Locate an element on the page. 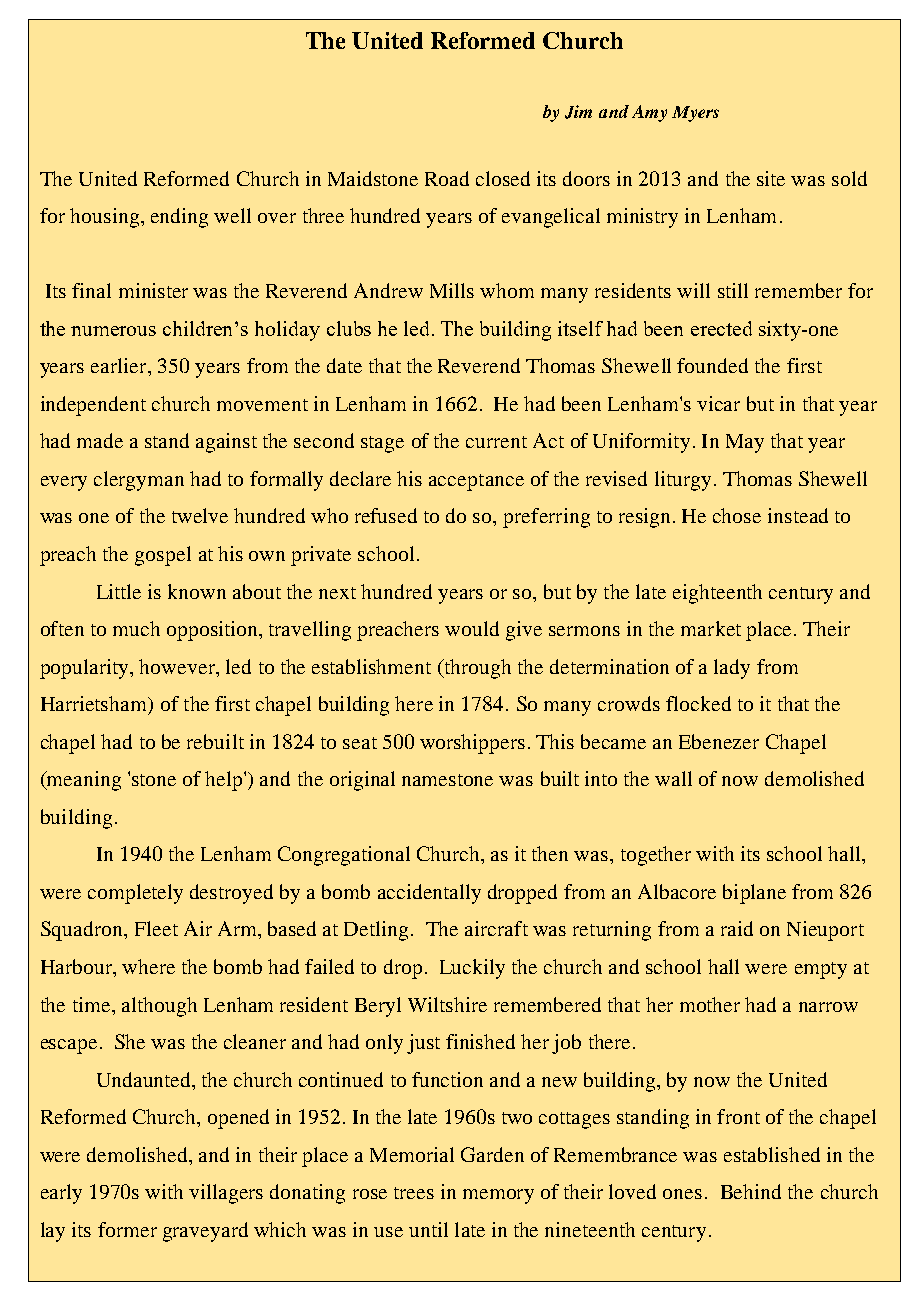 The height and width of the image is (1307, 924). through is located at coordinates (476, 669).
